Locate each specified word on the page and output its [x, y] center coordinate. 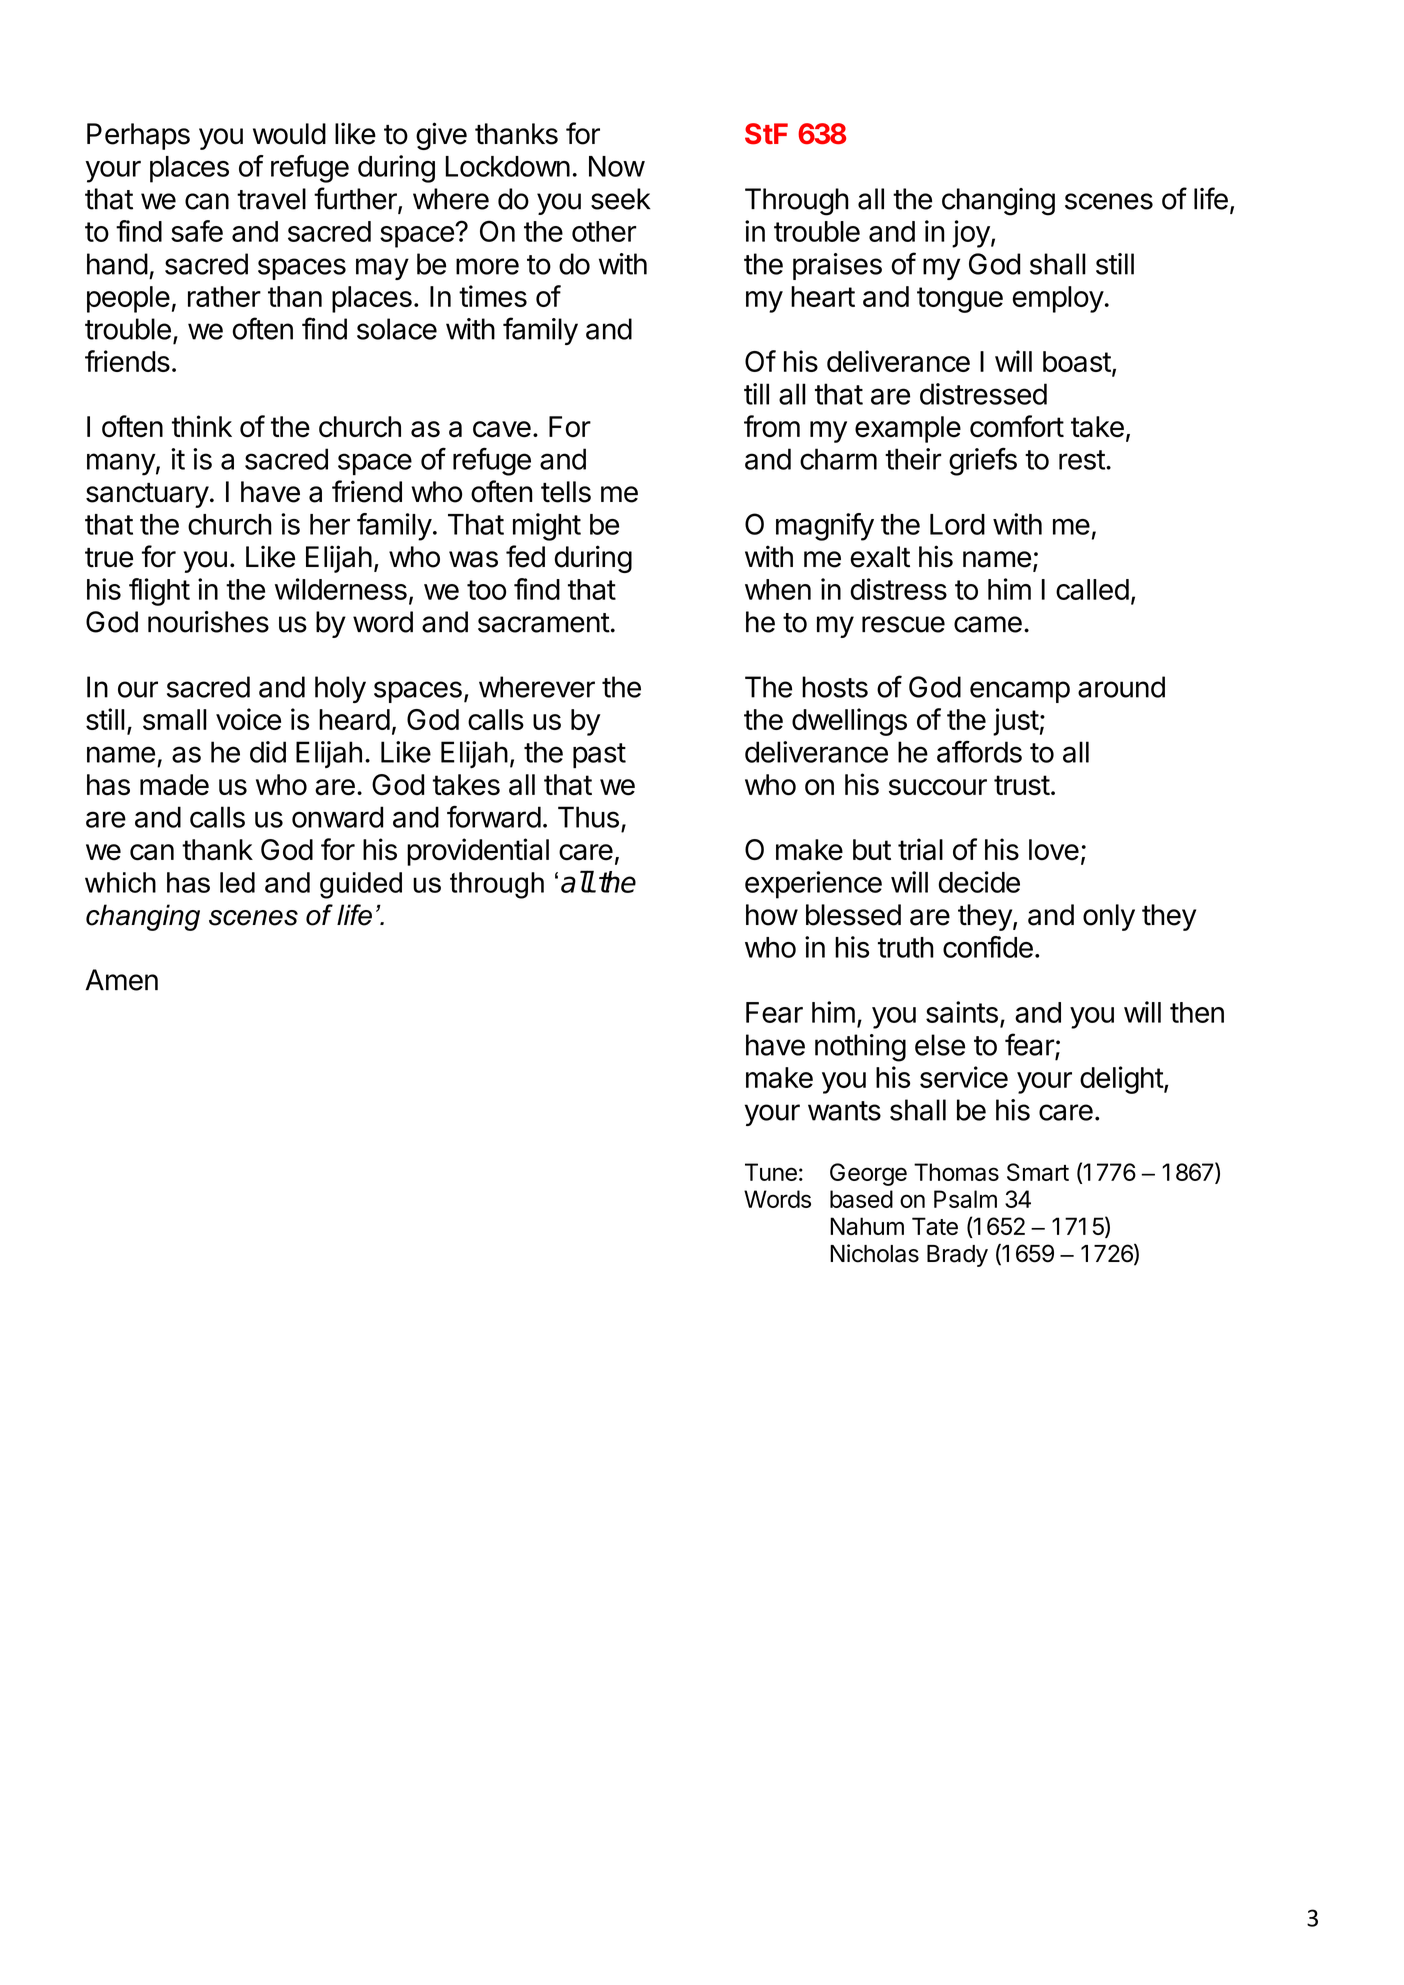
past [599, 756]
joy [971, 234]
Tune [771, 1172]
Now [617, 166]
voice [248, 719]
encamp [1020, 692]
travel [271, 199]
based [861, 1199]
